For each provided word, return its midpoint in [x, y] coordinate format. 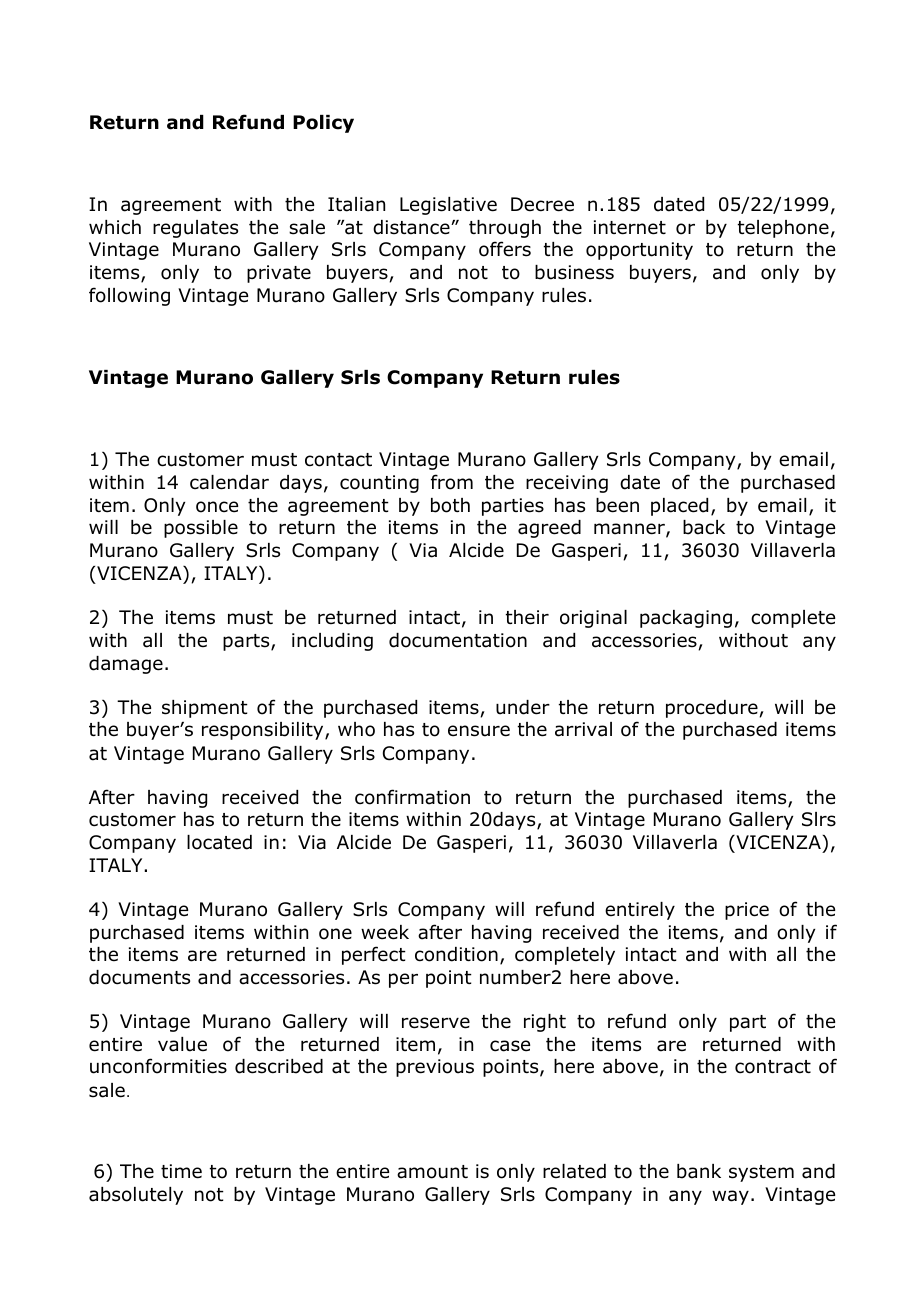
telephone [783, 229]
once [217, 507]
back [704, 527]
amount [432, 1172]
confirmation [412, 797]
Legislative [448, 206]
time [181, 1171]
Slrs [819, 819]
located [219, 842]
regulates [195, 229]
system [761, 1173]
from [452, 482]
